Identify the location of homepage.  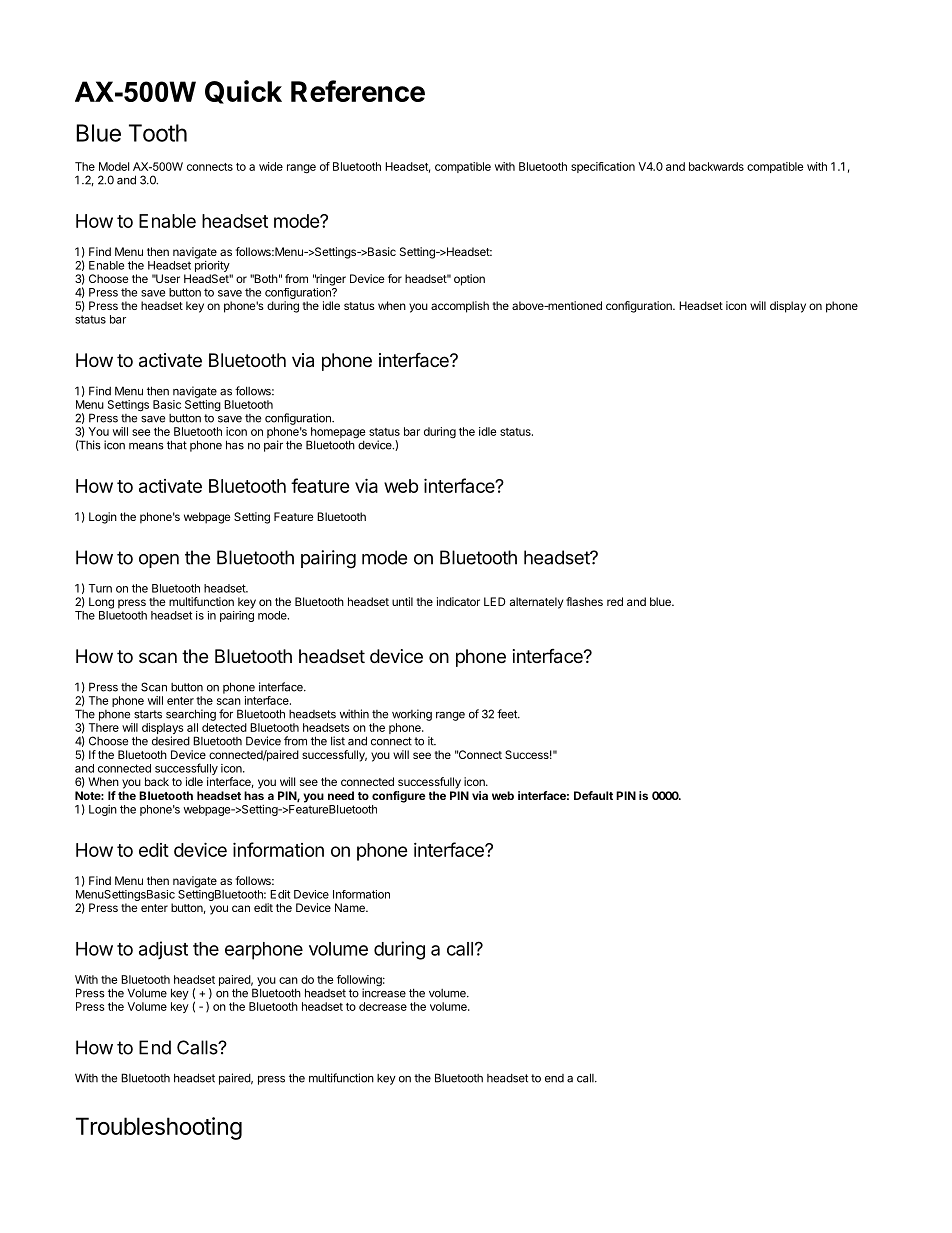
(337, 434).
